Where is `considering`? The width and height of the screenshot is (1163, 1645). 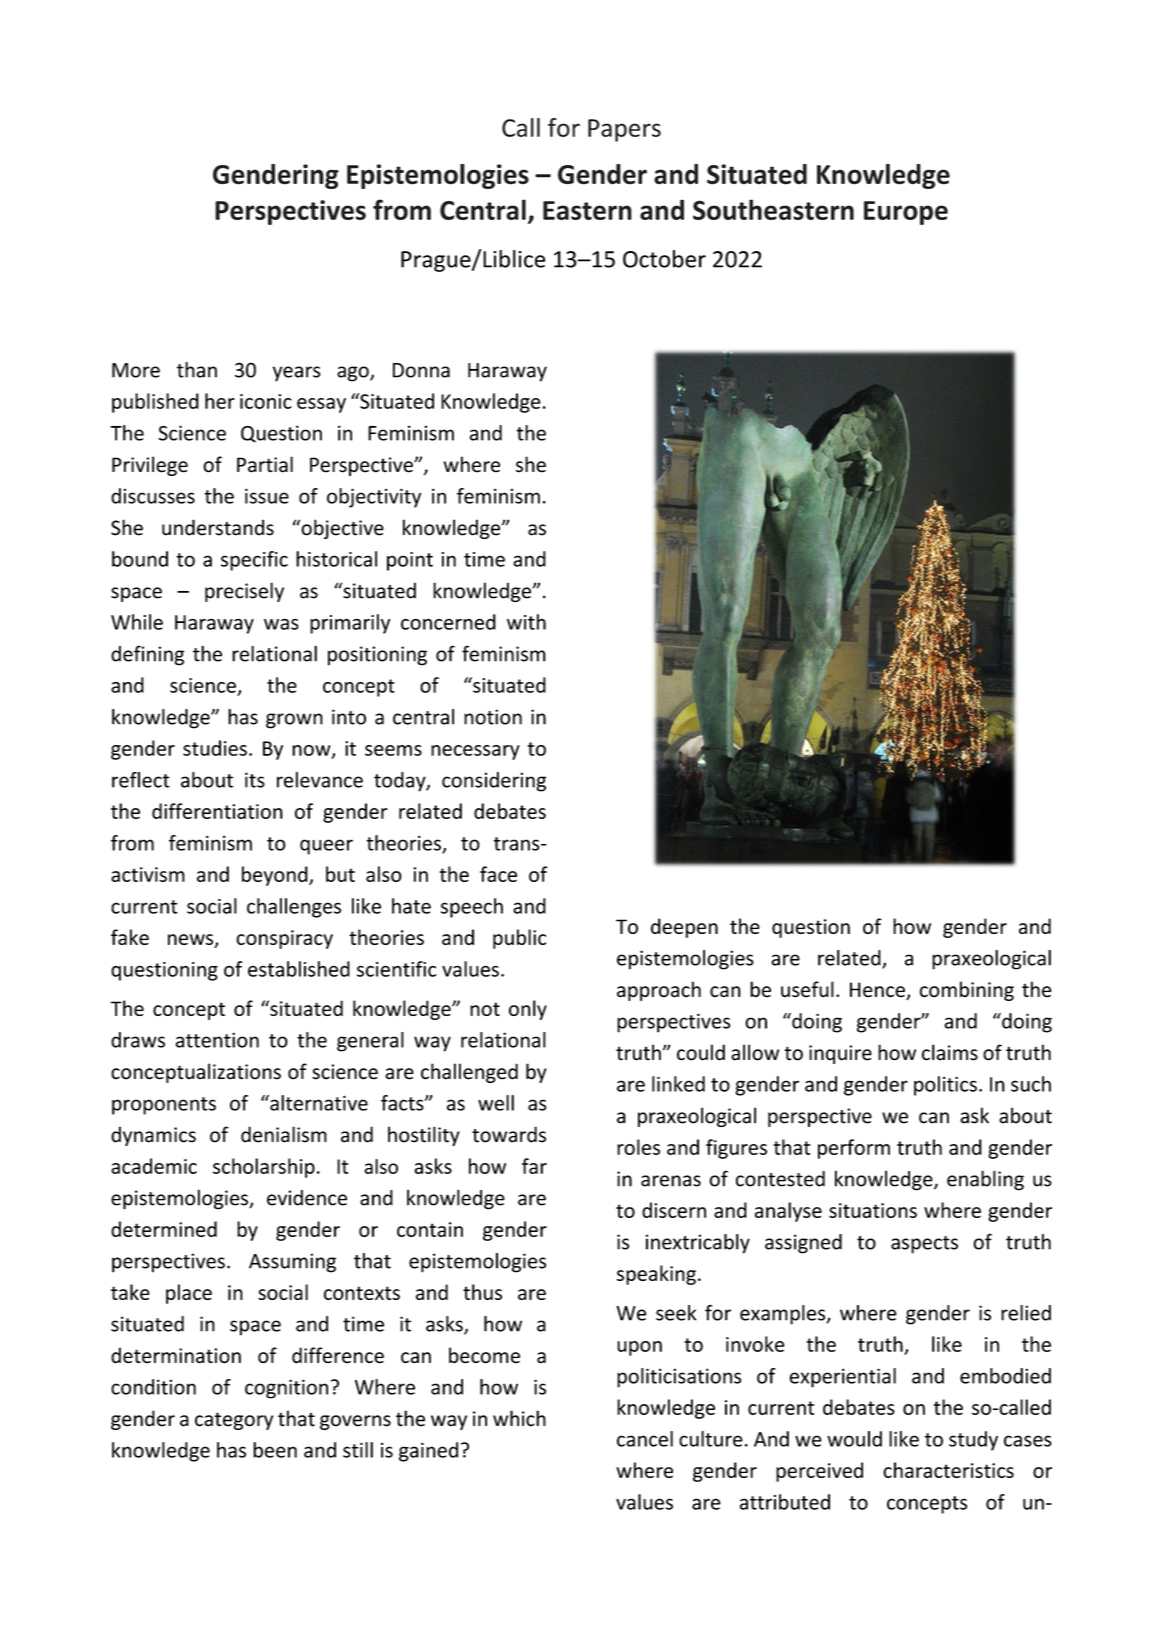
considering is located at coordinates (494, 782).
